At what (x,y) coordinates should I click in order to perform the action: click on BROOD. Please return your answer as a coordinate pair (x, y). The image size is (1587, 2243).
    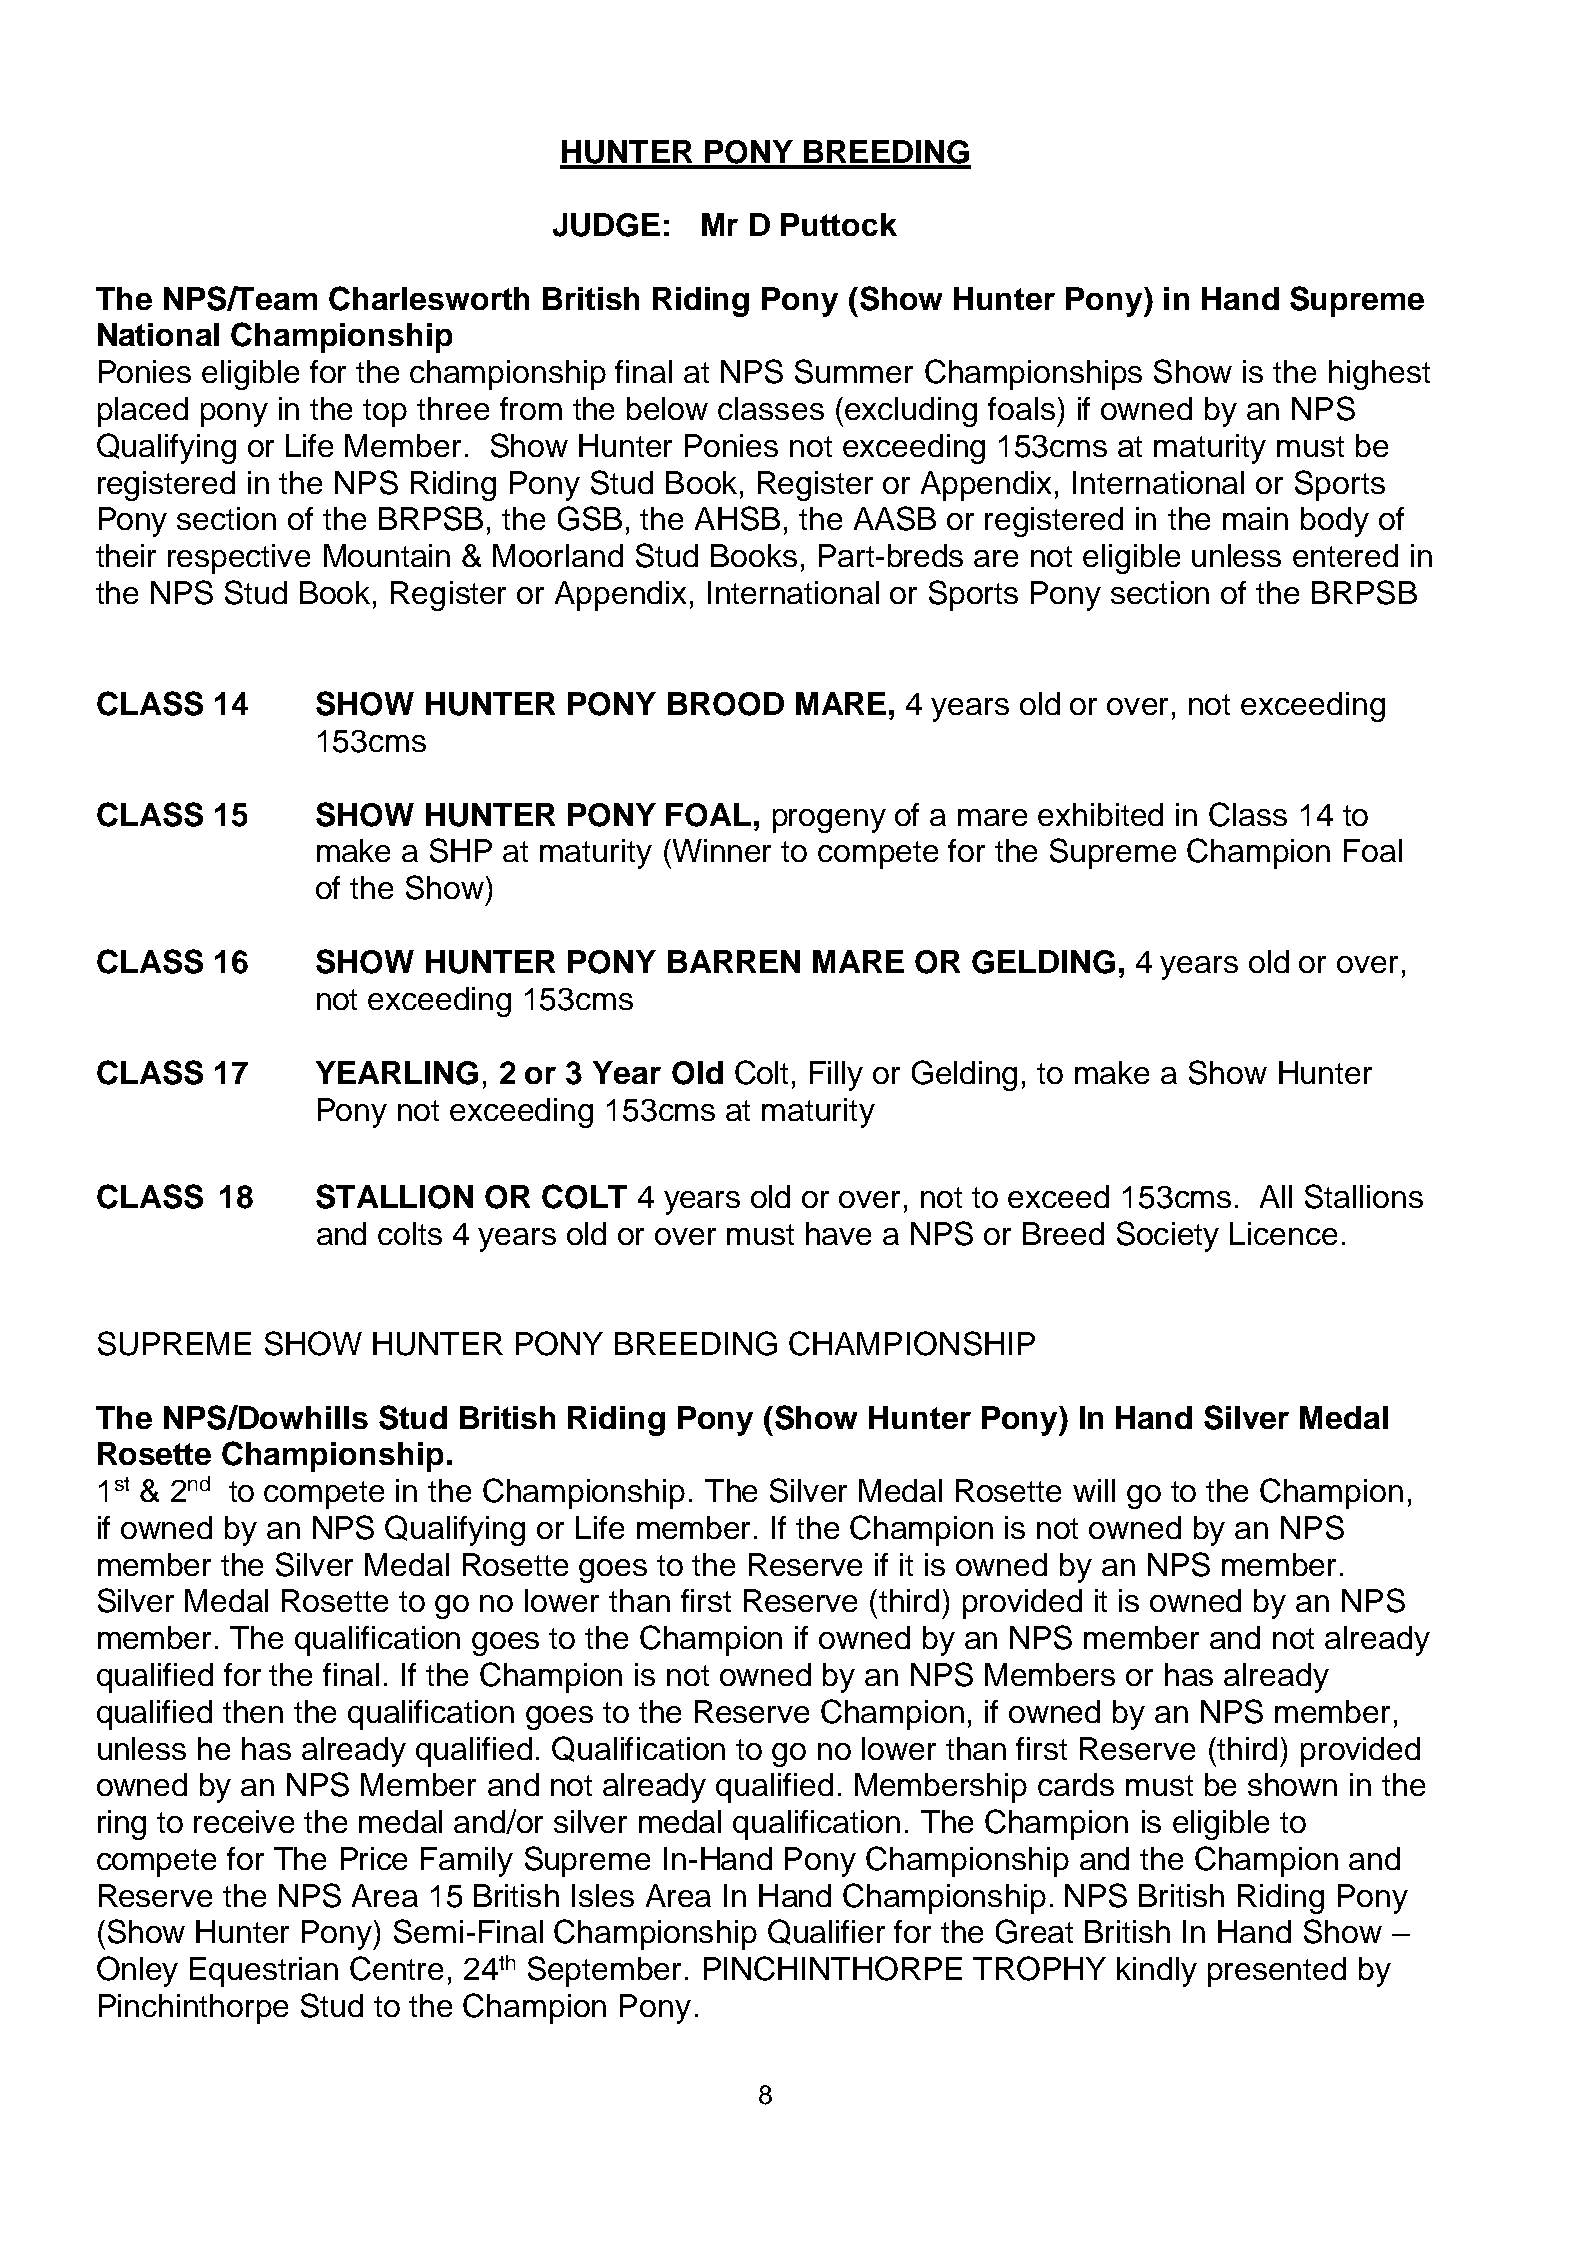
    Looking at the image, I should click on (726, 704).
